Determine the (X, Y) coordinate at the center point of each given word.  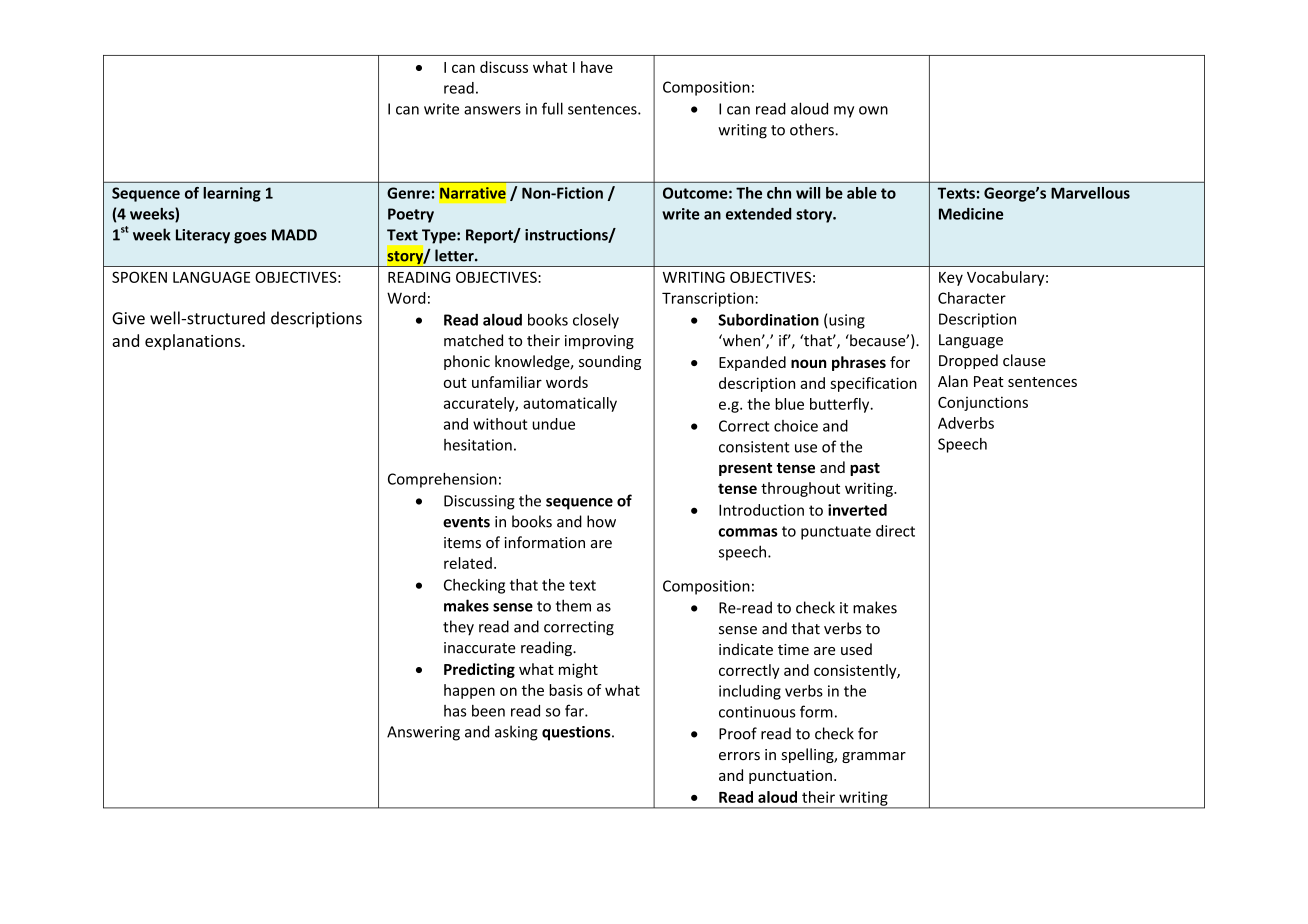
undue (553, 424)
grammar (874, 757)
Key (951, 279)
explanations (194, 342)
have (597, 67)
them (573, 605)
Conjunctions (983, 403)
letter (455, 255)
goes (250, 238)
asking (516, 733)
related (468, 563)
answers (492, 110)
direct (895, 531)
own (873, 110)
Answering (423, 733)
